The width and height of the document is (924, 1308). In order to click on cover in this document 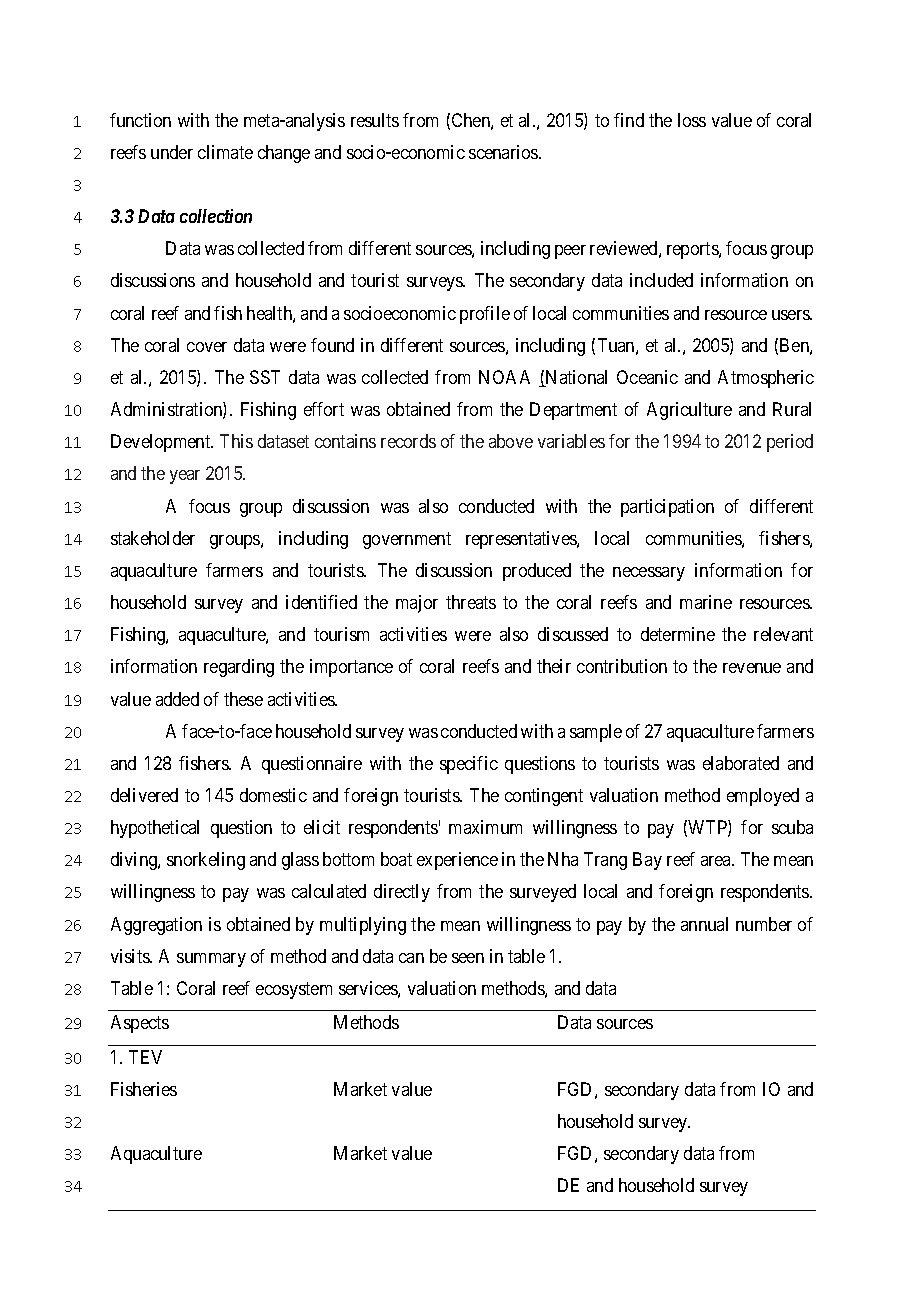, I will do `click(207, 347)`.
